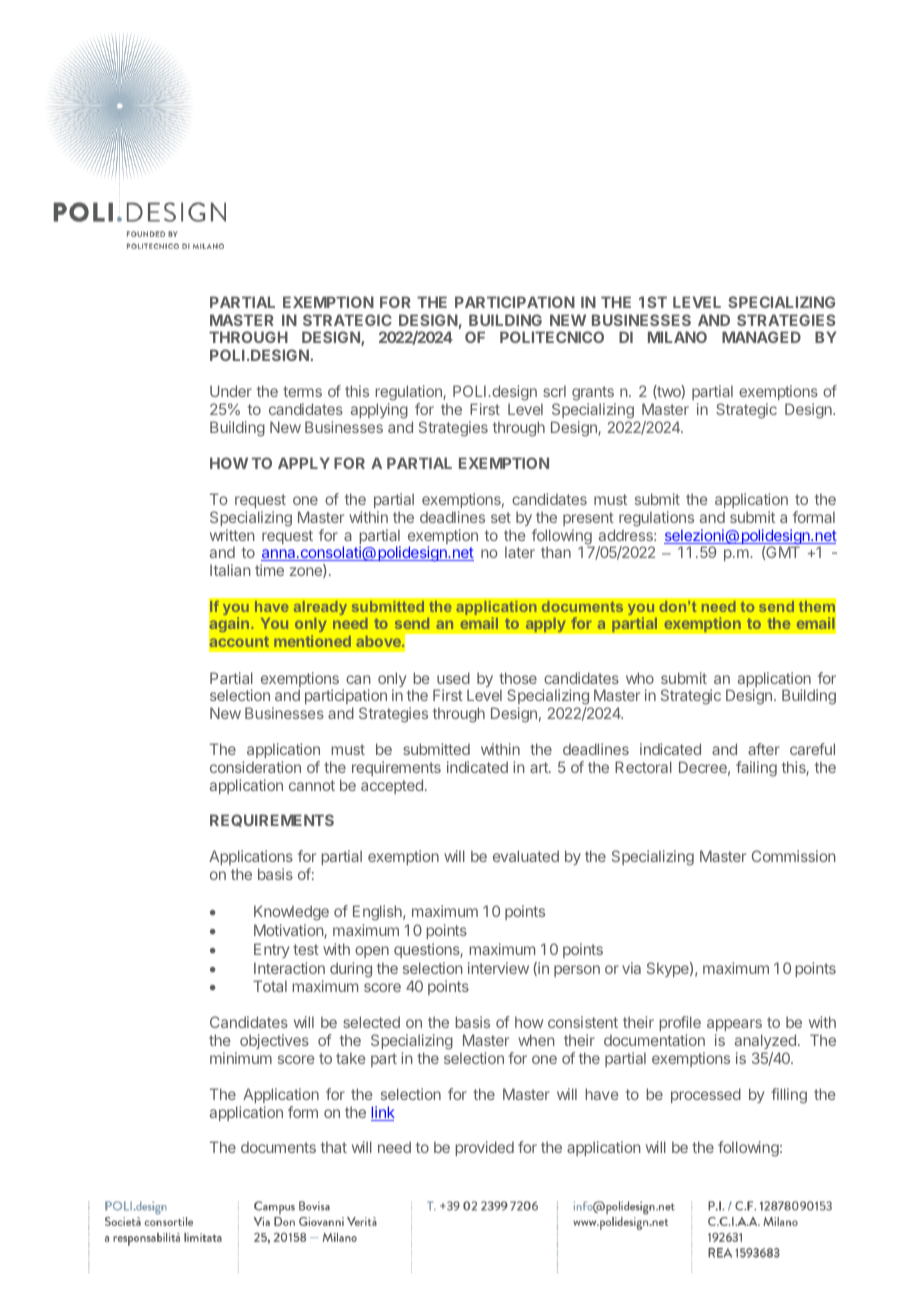 The height and width of the screenshot is (1308, 924). Describe the element at coordinates (756, 769) in the screenshot. I see `failing` at that location.
